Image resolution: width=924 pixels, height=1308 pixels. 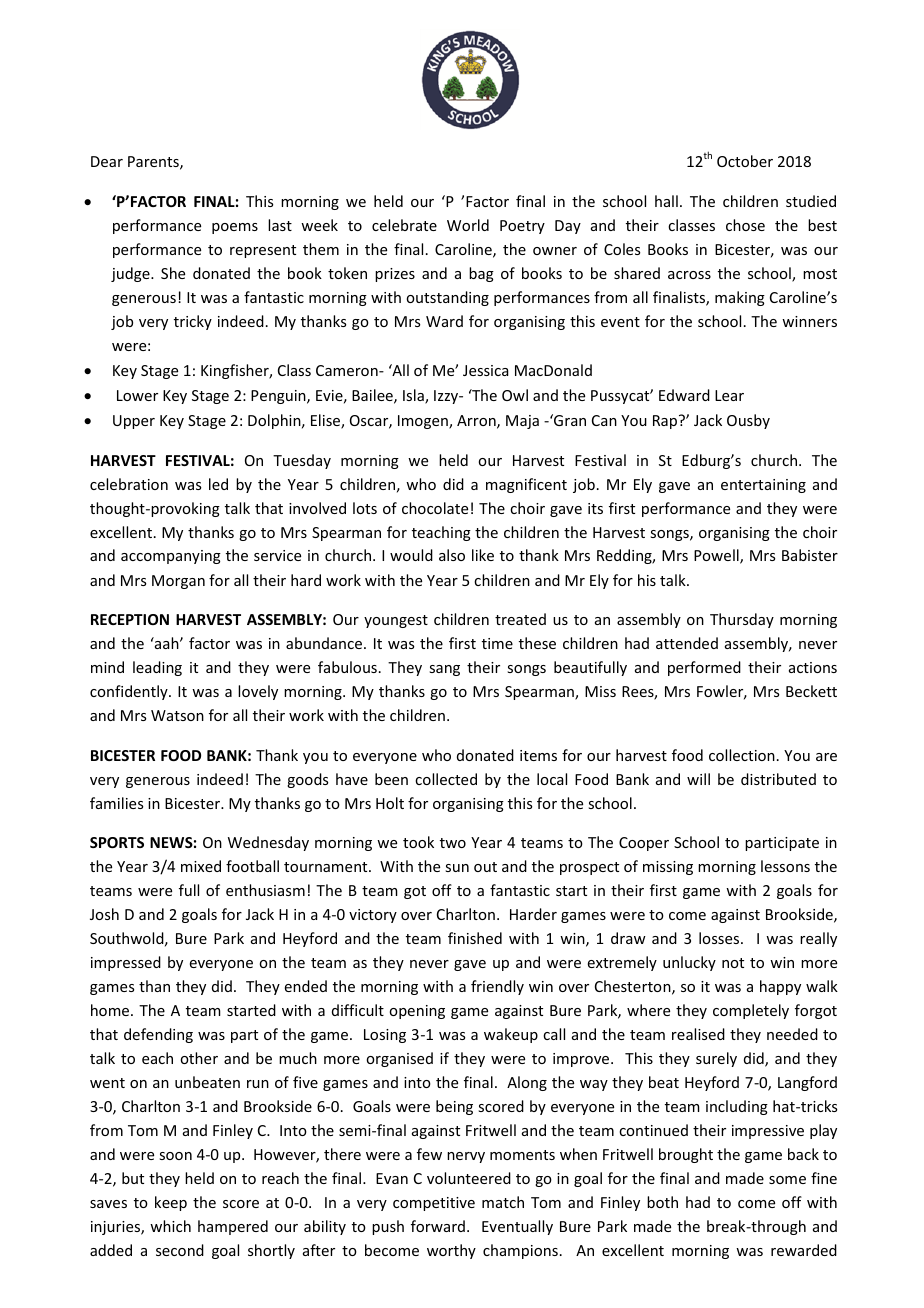 What do you see at coordinates (745, 225) in the document?
I see `chose` at bounding box center [745, 225].
